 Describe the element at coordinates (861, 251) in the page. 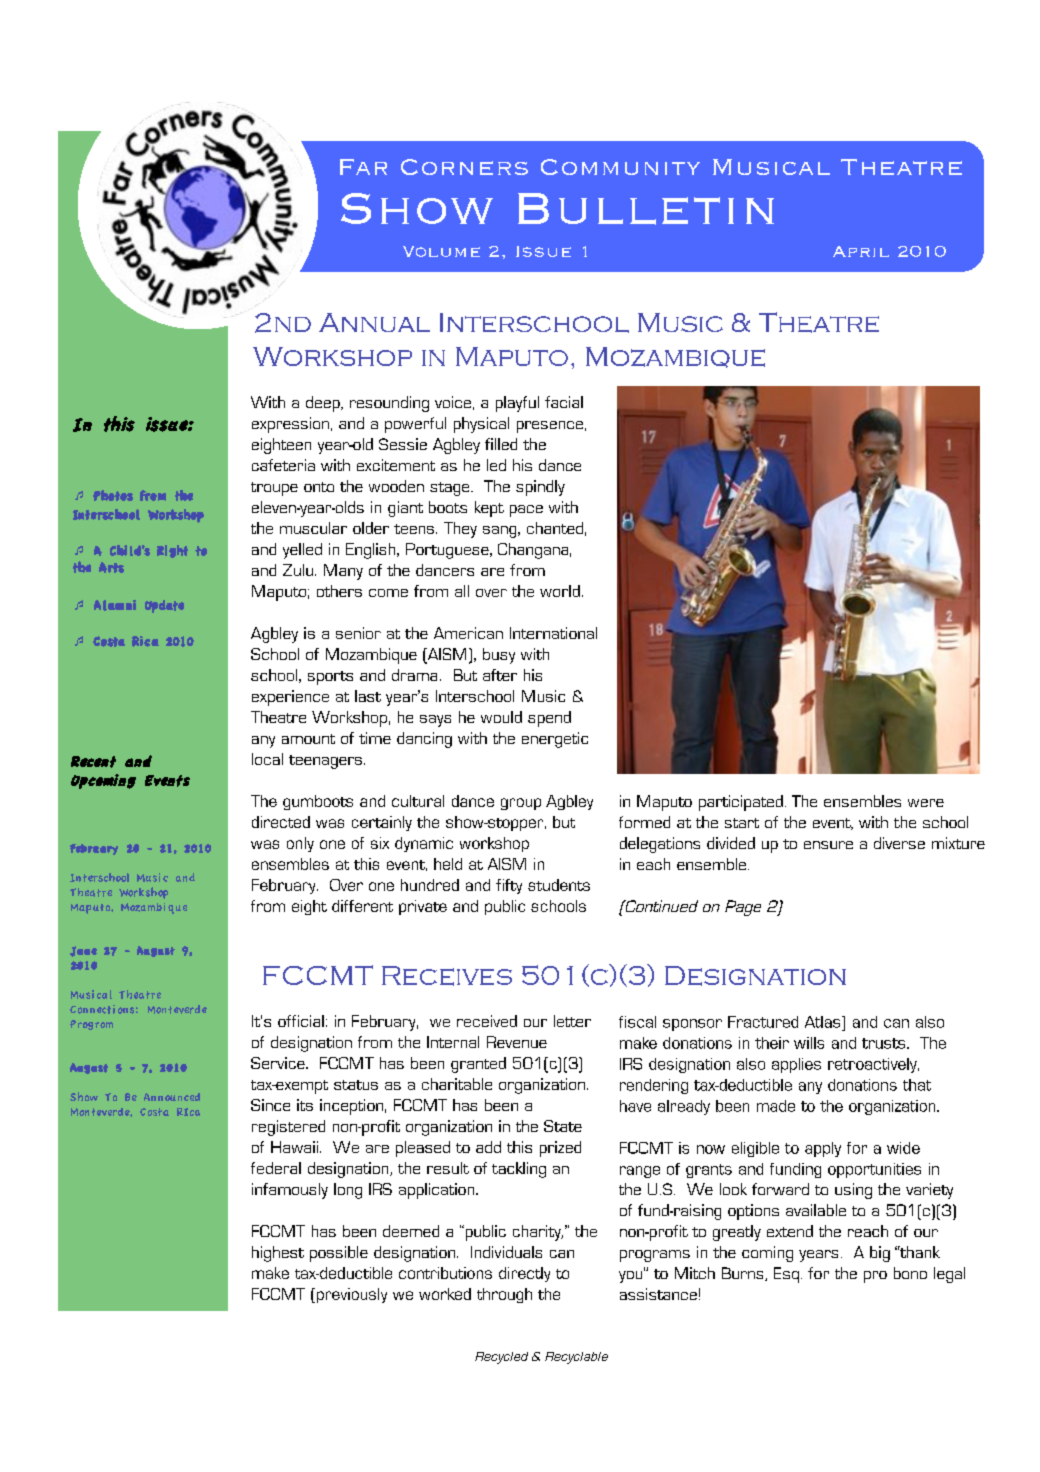

I see `April` at that location.
